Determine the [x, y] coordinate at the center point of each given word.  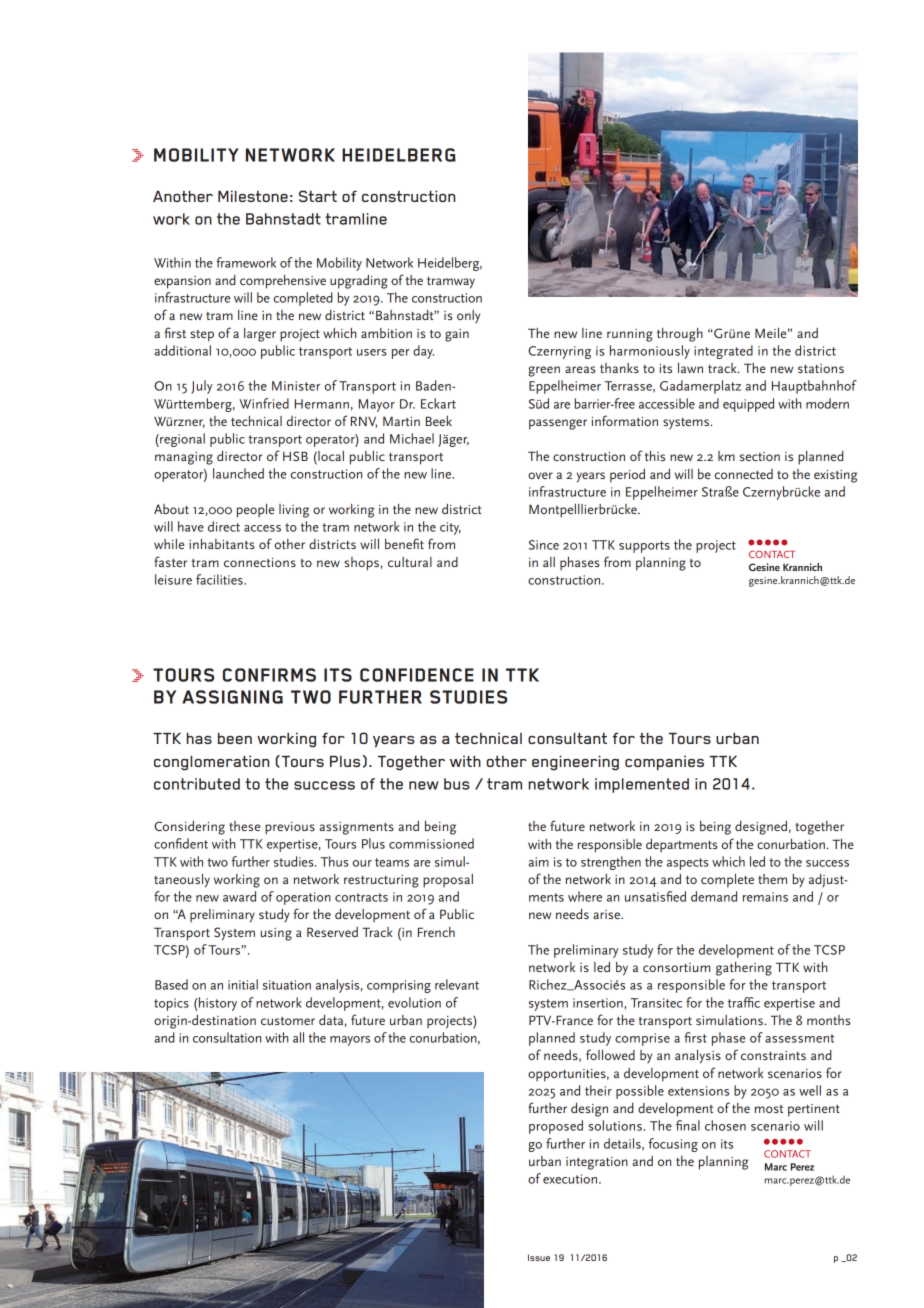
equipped [748, 405]
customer [288, 1021]
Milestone [253, 196]
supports [644, 547]
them [772, 879]
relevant [457, 984]
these [244, 826]
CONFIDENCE [417, 675]
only [468, 316]
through [680, 335]
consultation [227, 1037]
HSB [295, 456]
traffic [744, 1002]
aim [539, 862]
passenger [558, 424]
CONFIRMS [269, 675]
